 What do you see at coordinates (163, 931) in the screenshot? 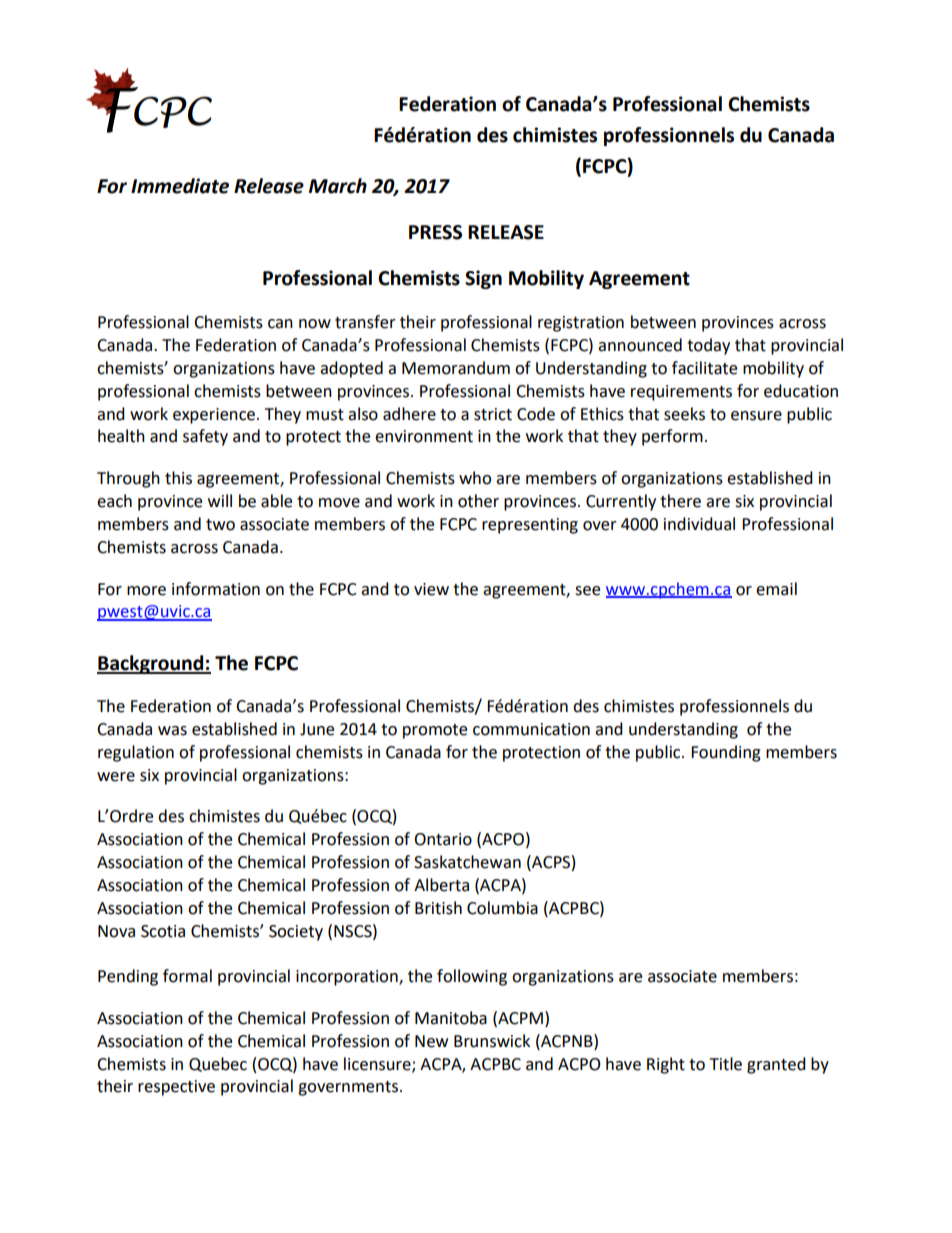
I see `Scotia` at bounding box center [163, 931].
